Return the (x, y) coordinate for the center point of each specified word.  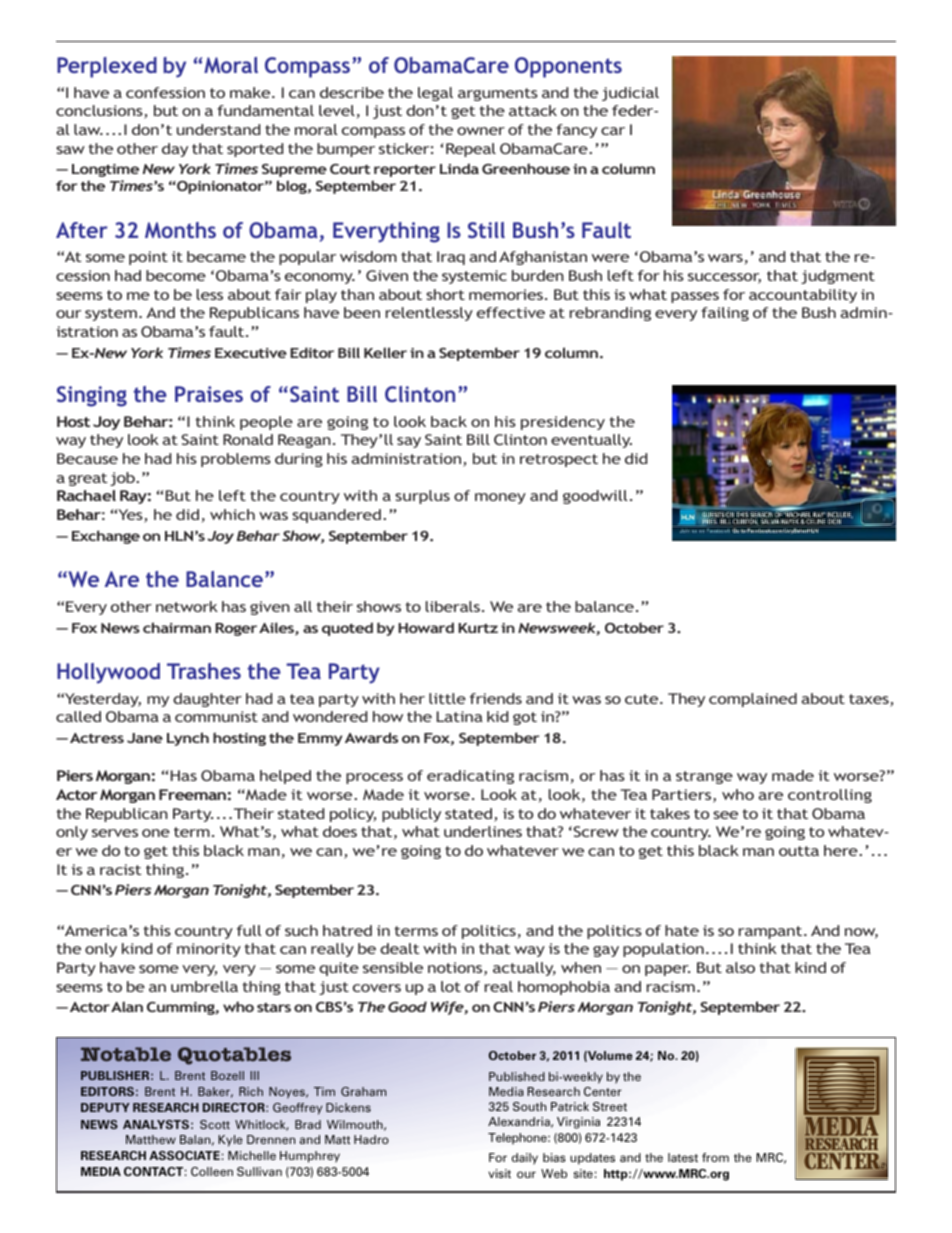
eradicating (470, 777)
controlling (830, 796)
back (449, 421)
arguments (498, 94)
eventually (591, 441)
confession (165, 92)
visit (499, 1173)
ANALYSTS (156, 1124)
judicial (630, 94)
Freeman (192, 794)
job (123, 479)
